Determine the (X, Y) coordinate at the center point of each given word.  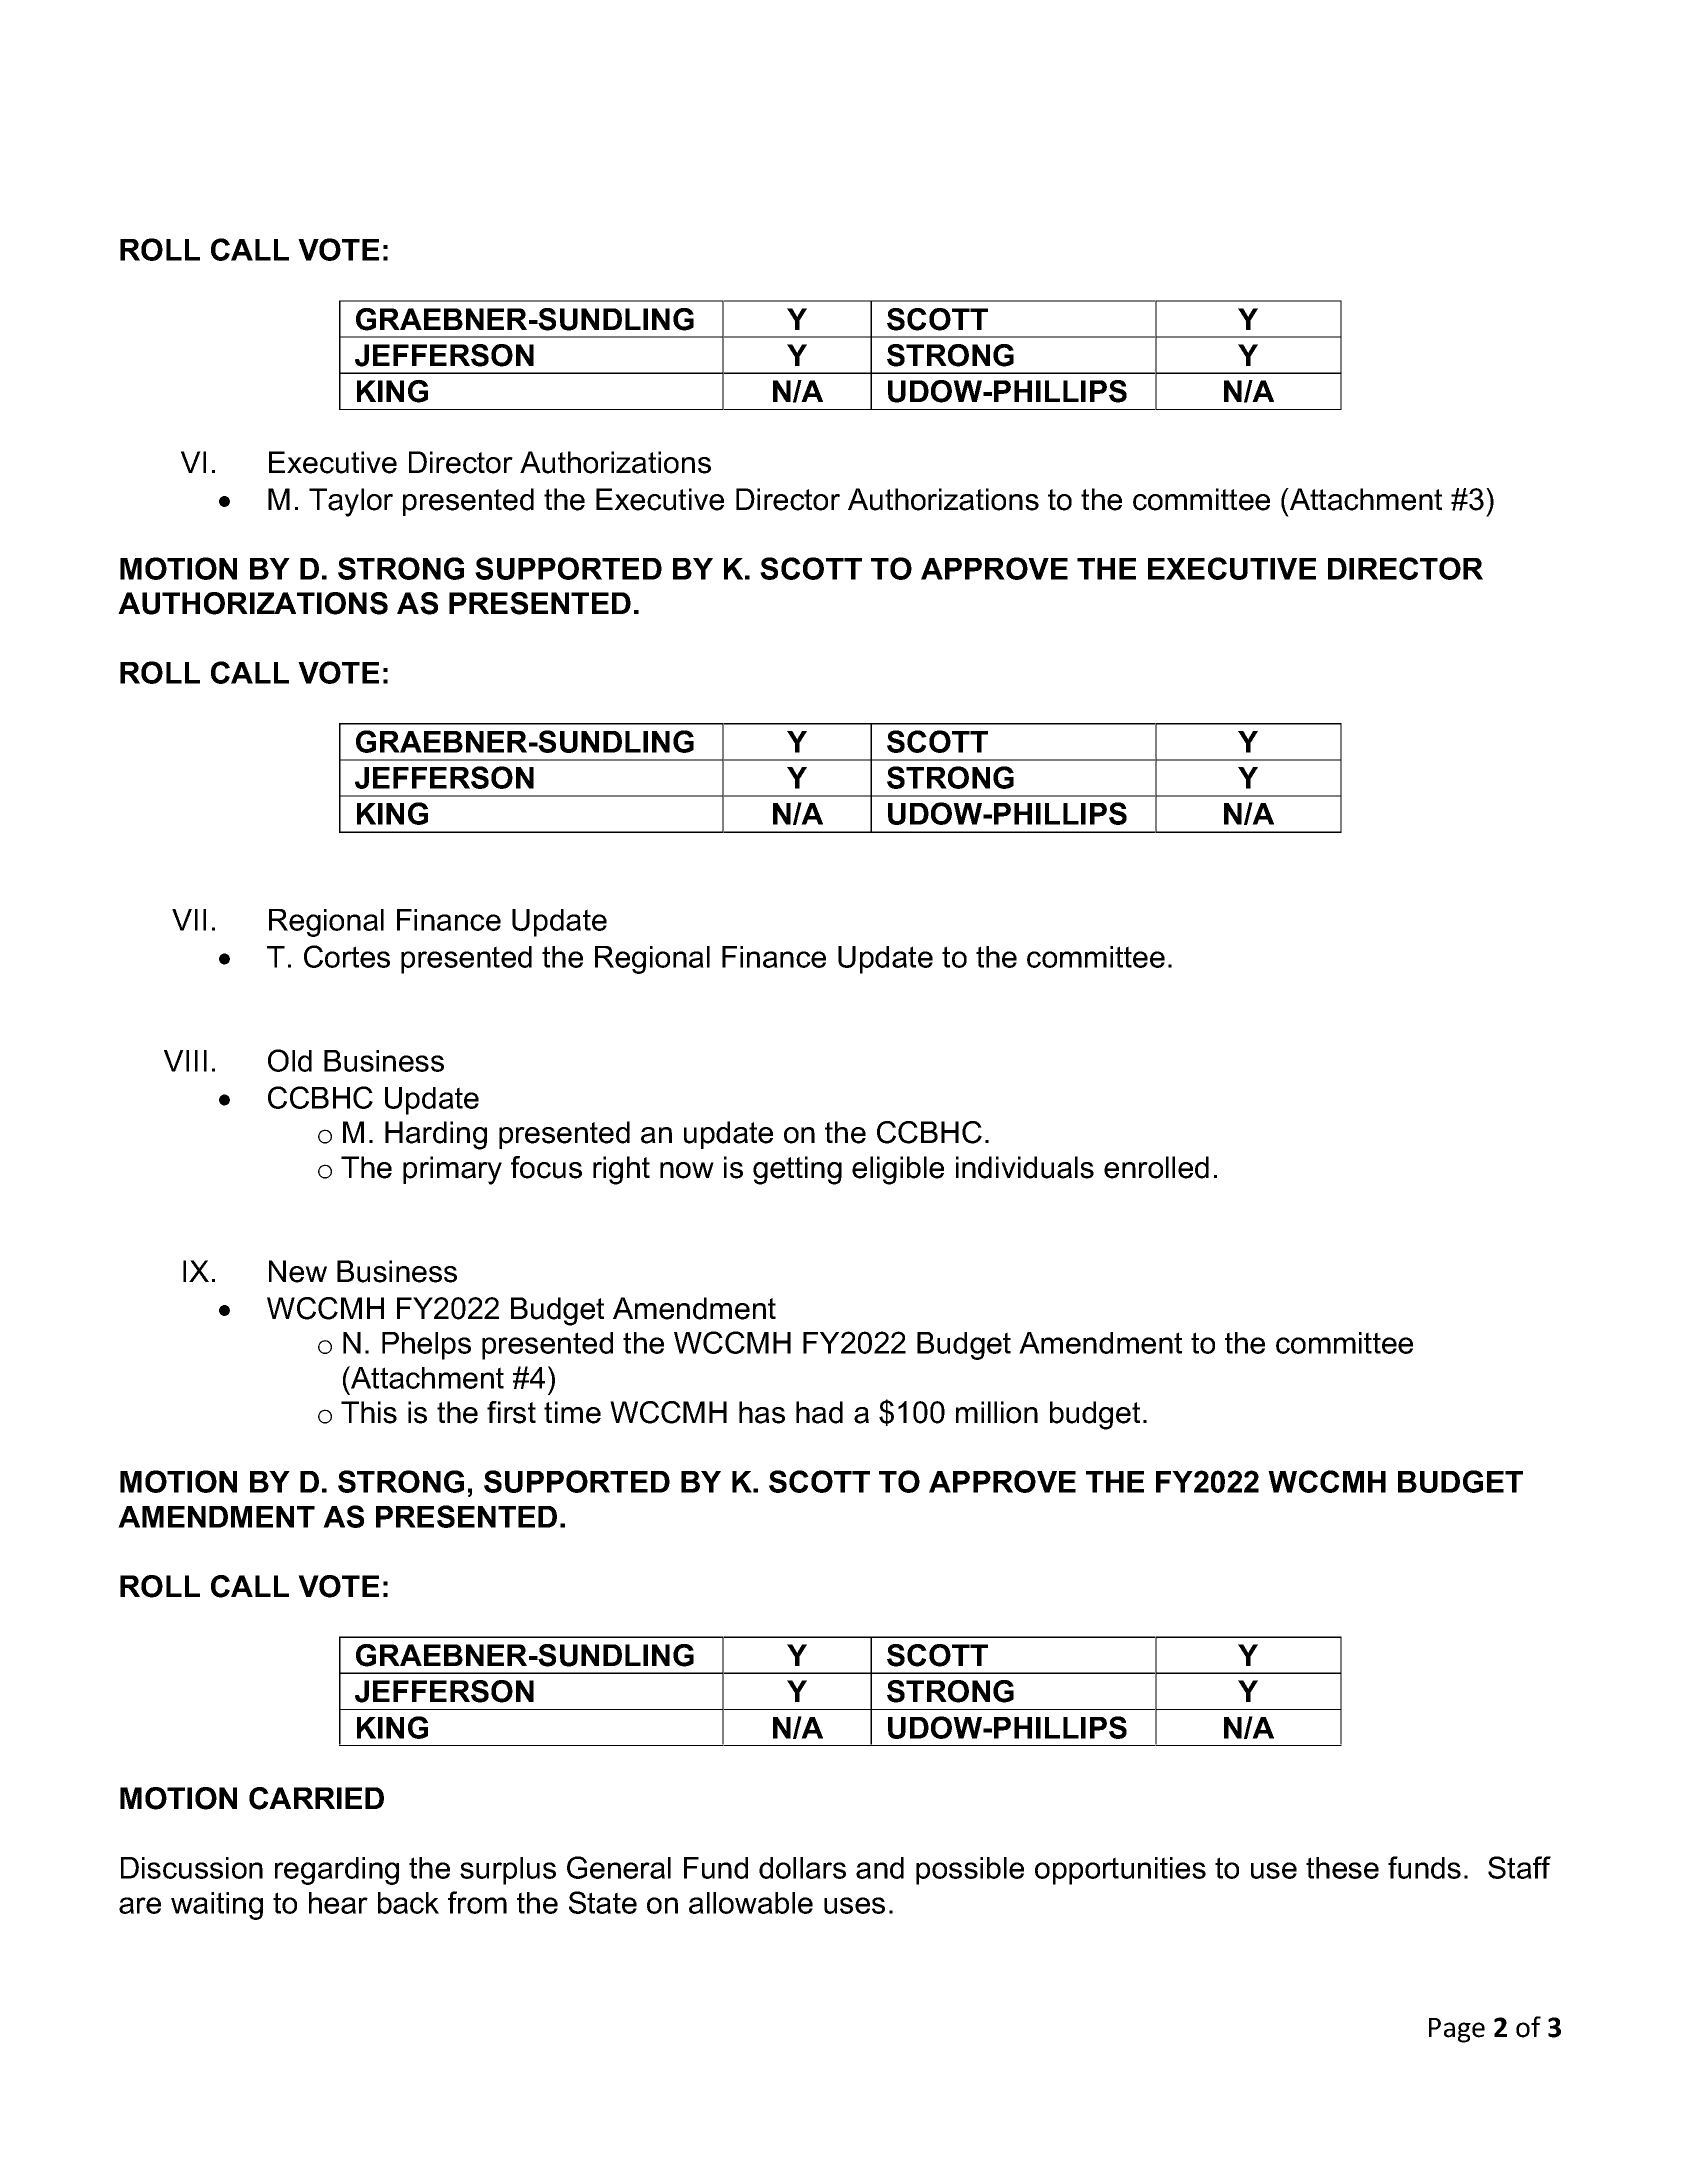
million (997, 1412)
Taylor (351, 502)
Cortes (347, 956)
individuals (1025, 1167)
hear (338, 1903)
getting (797, 1170)
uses (854, 1905)
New (298, 1271)
